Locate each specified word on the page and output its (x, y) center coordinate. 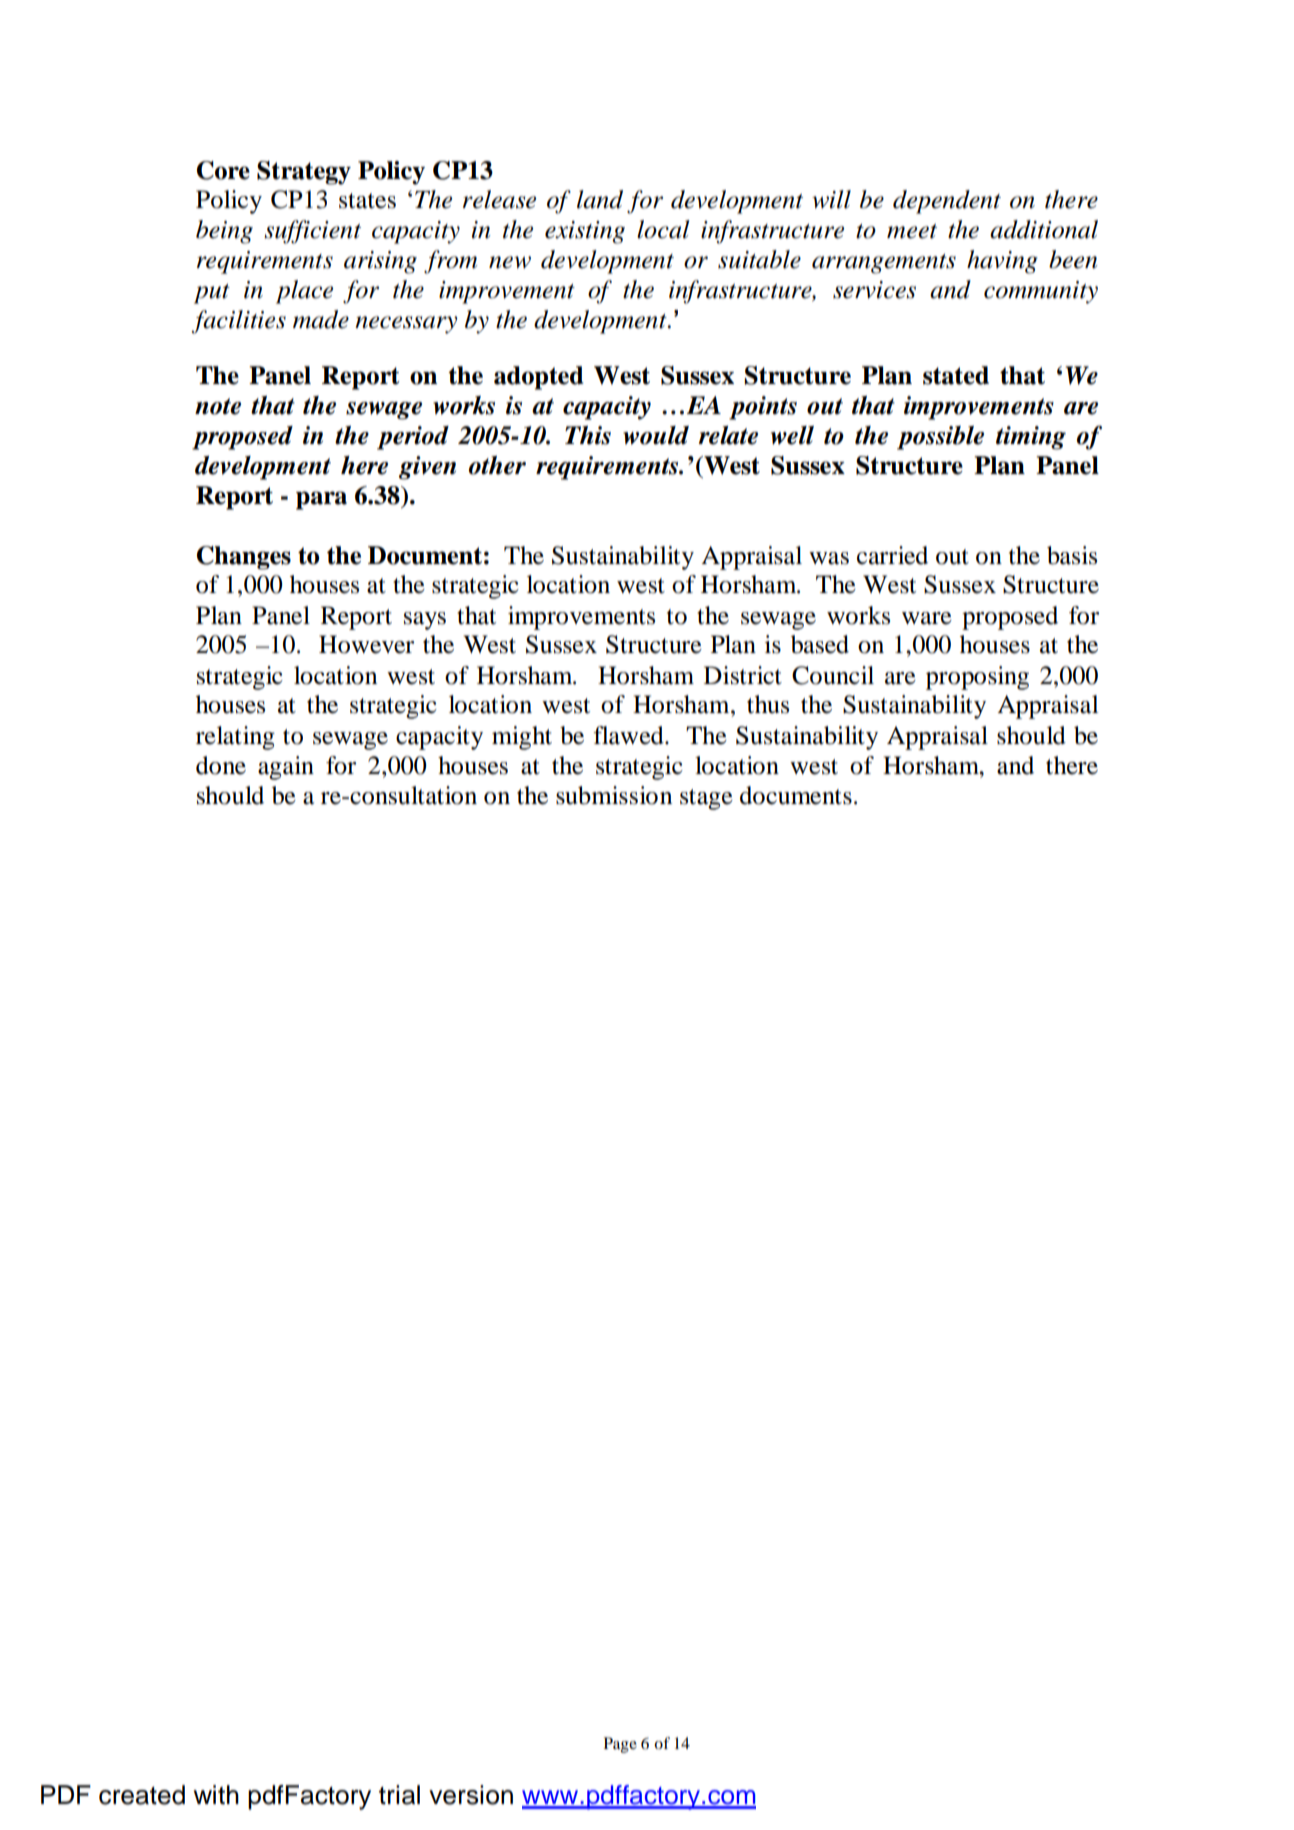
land (600, 199)
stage (706, 799)
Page (620, 1745)
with (216, 1794)
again (286, 768)
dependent (947, 202)
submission (614, 795)
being (224, 232)
